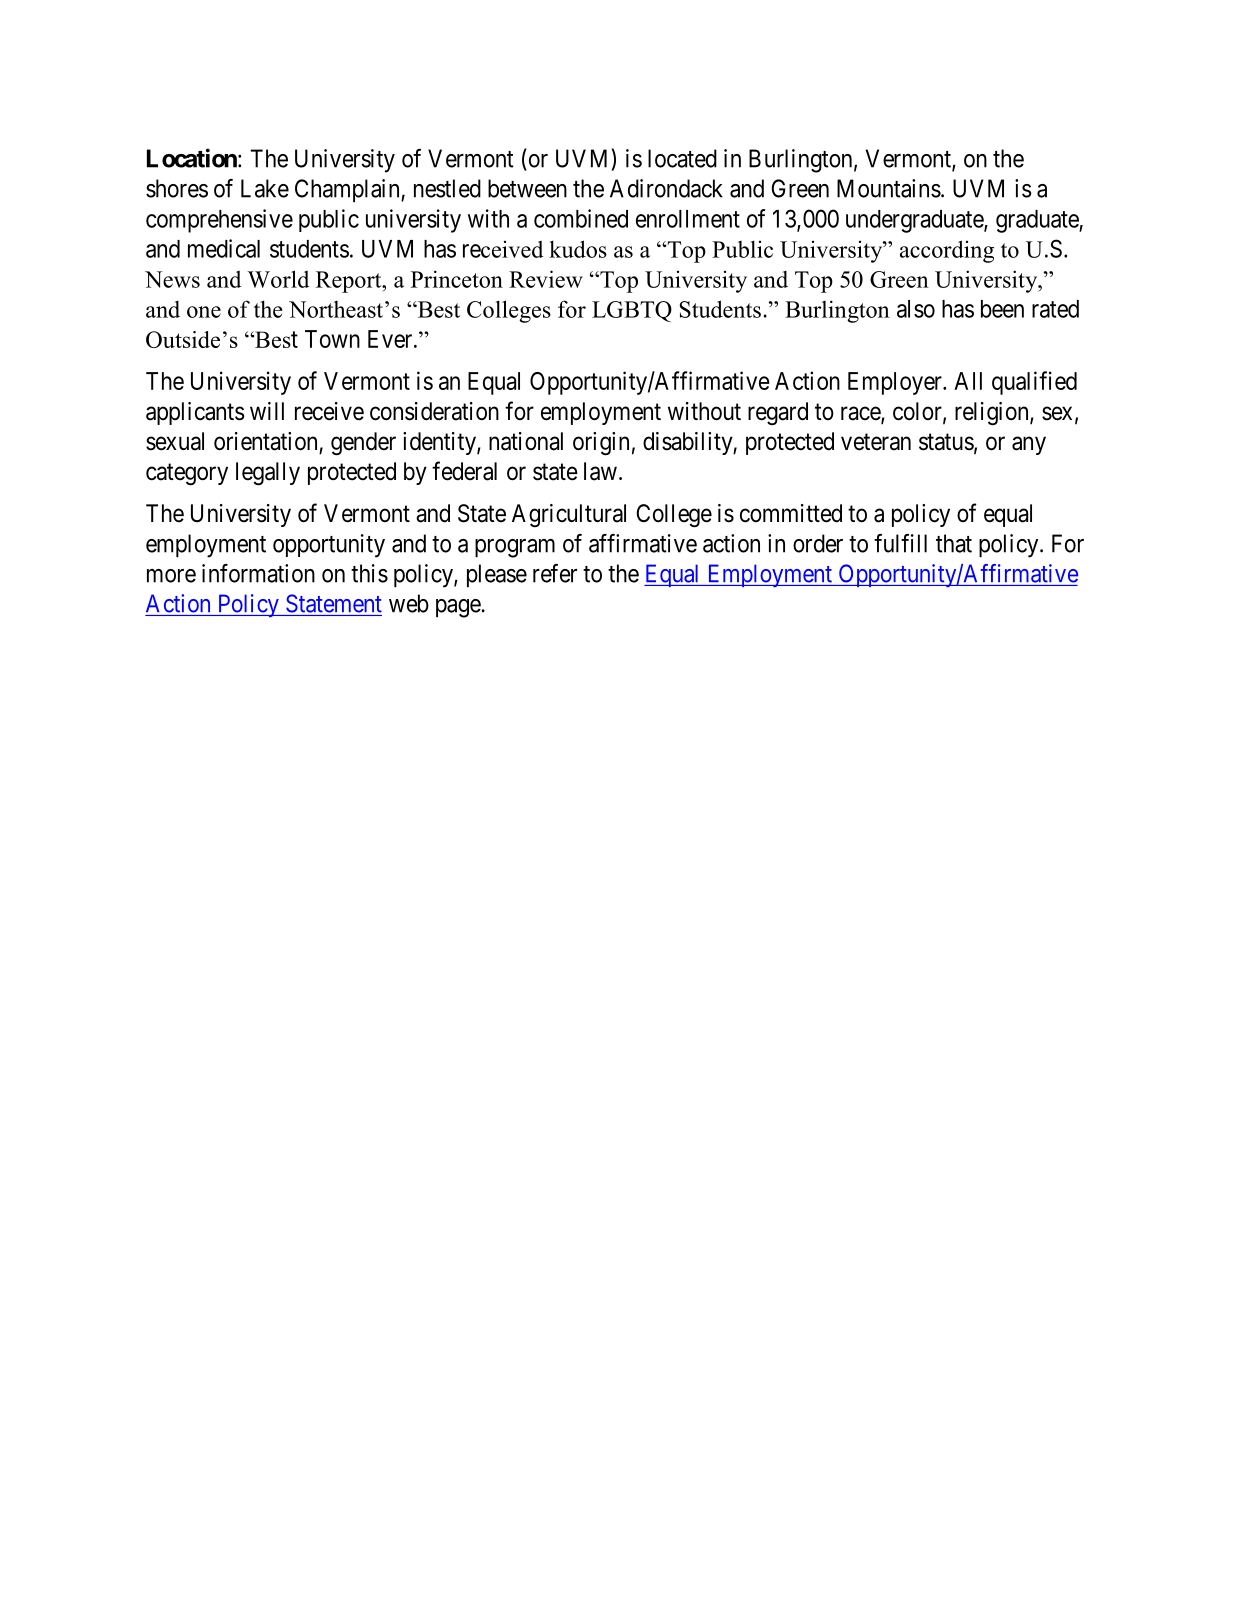 The width and height of the document is (1235, 1598). I want to click on Mountains, so click(889, 188).
